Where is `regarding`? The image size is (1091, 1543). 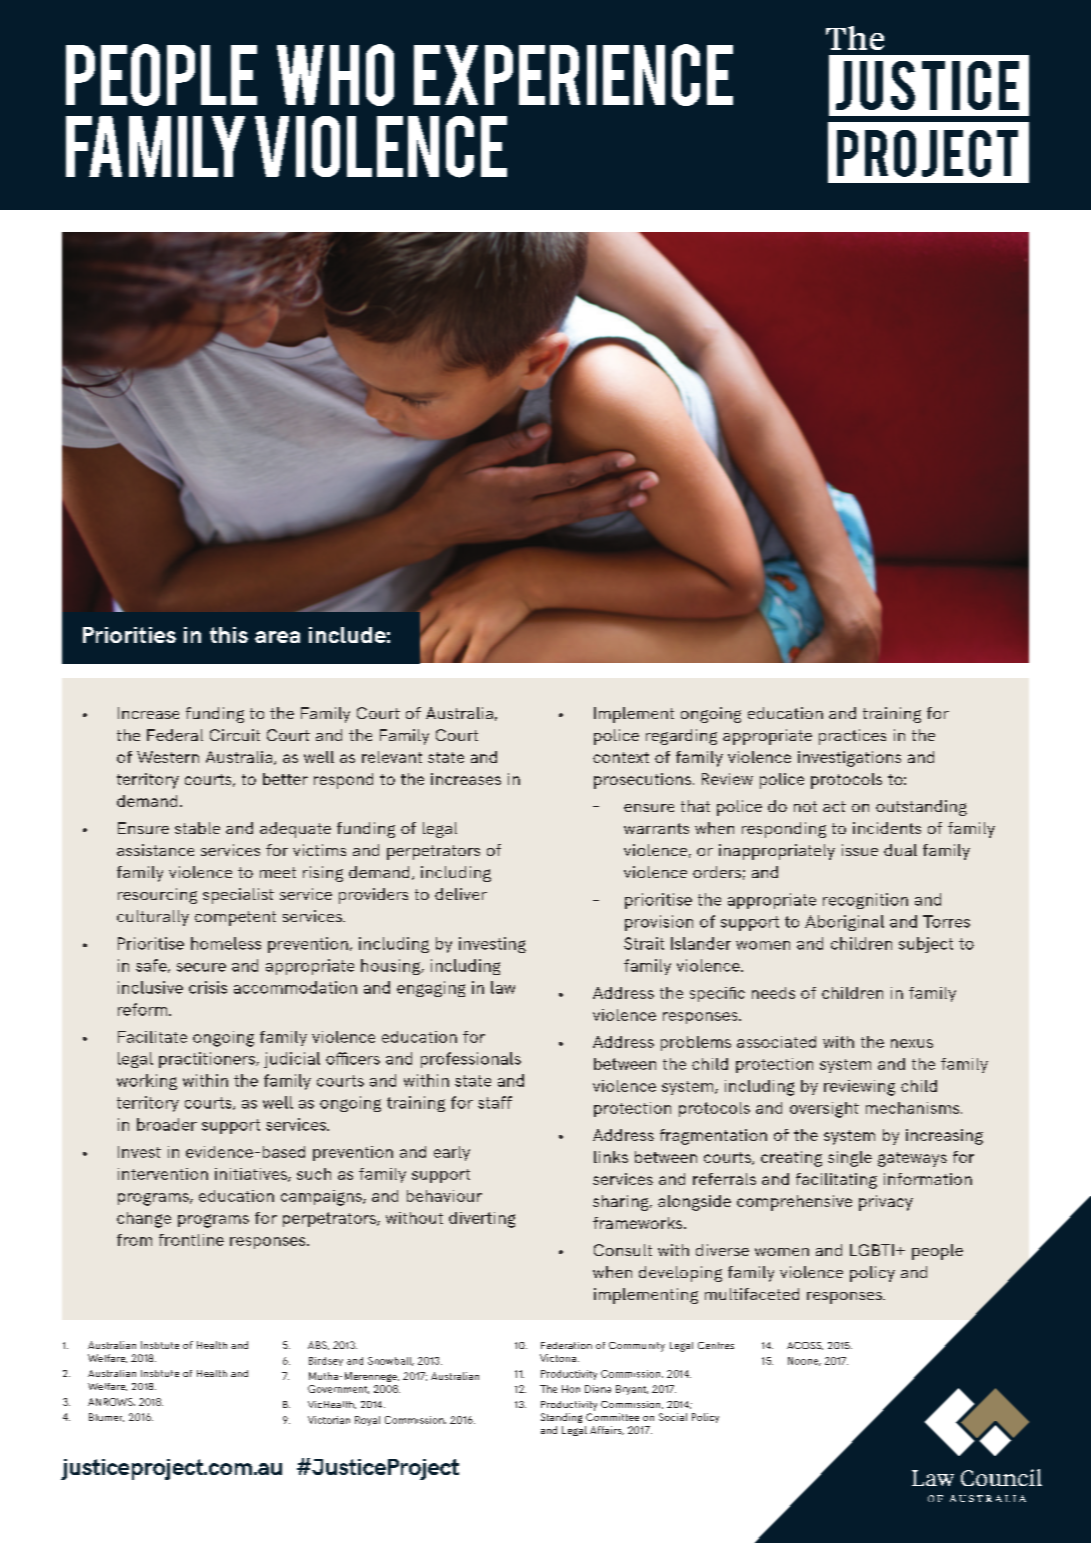
regarding is located at coordinates (681, 737).
